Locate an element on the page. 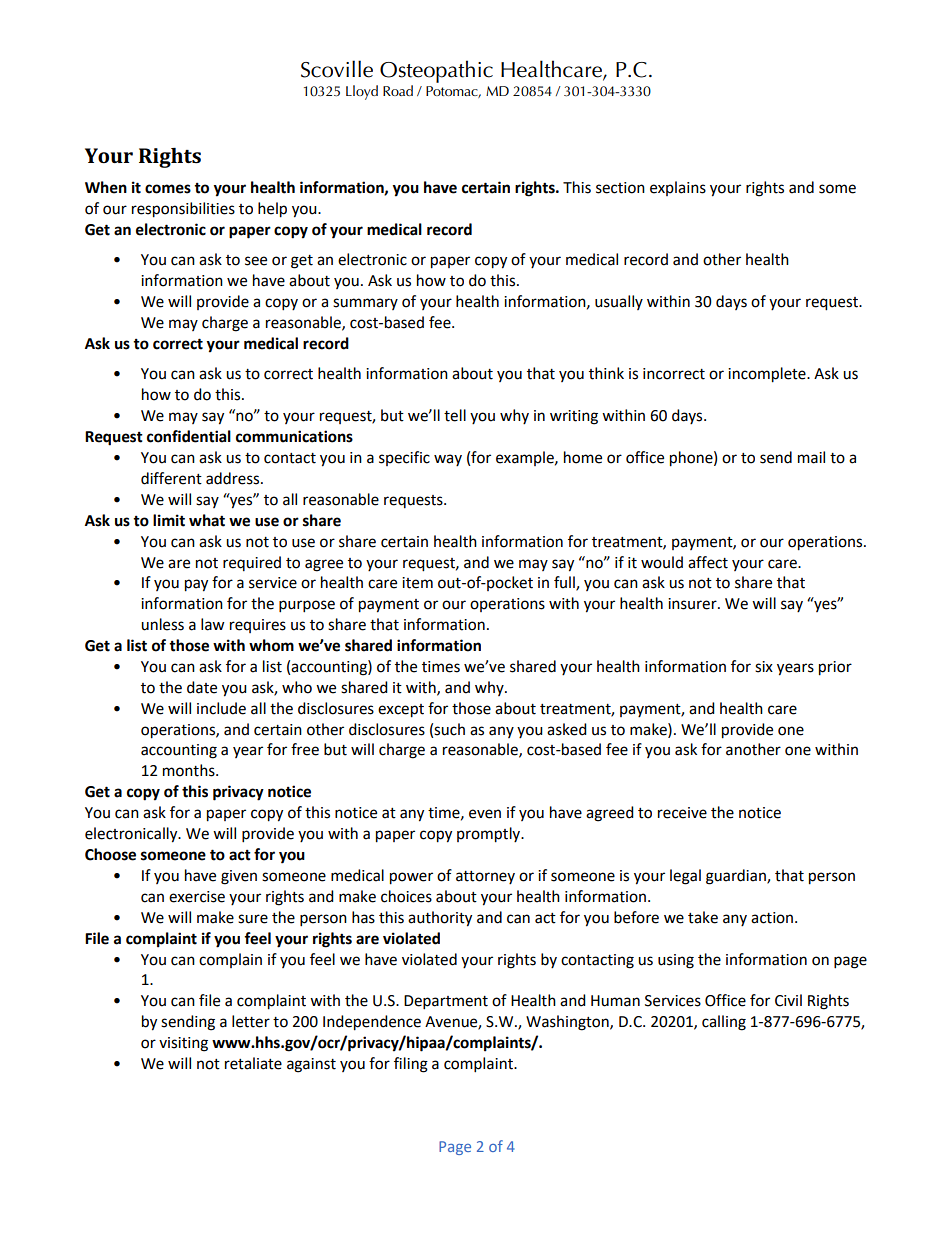 The image size is (952, 1233). required is located at coordinates (252, 563).
